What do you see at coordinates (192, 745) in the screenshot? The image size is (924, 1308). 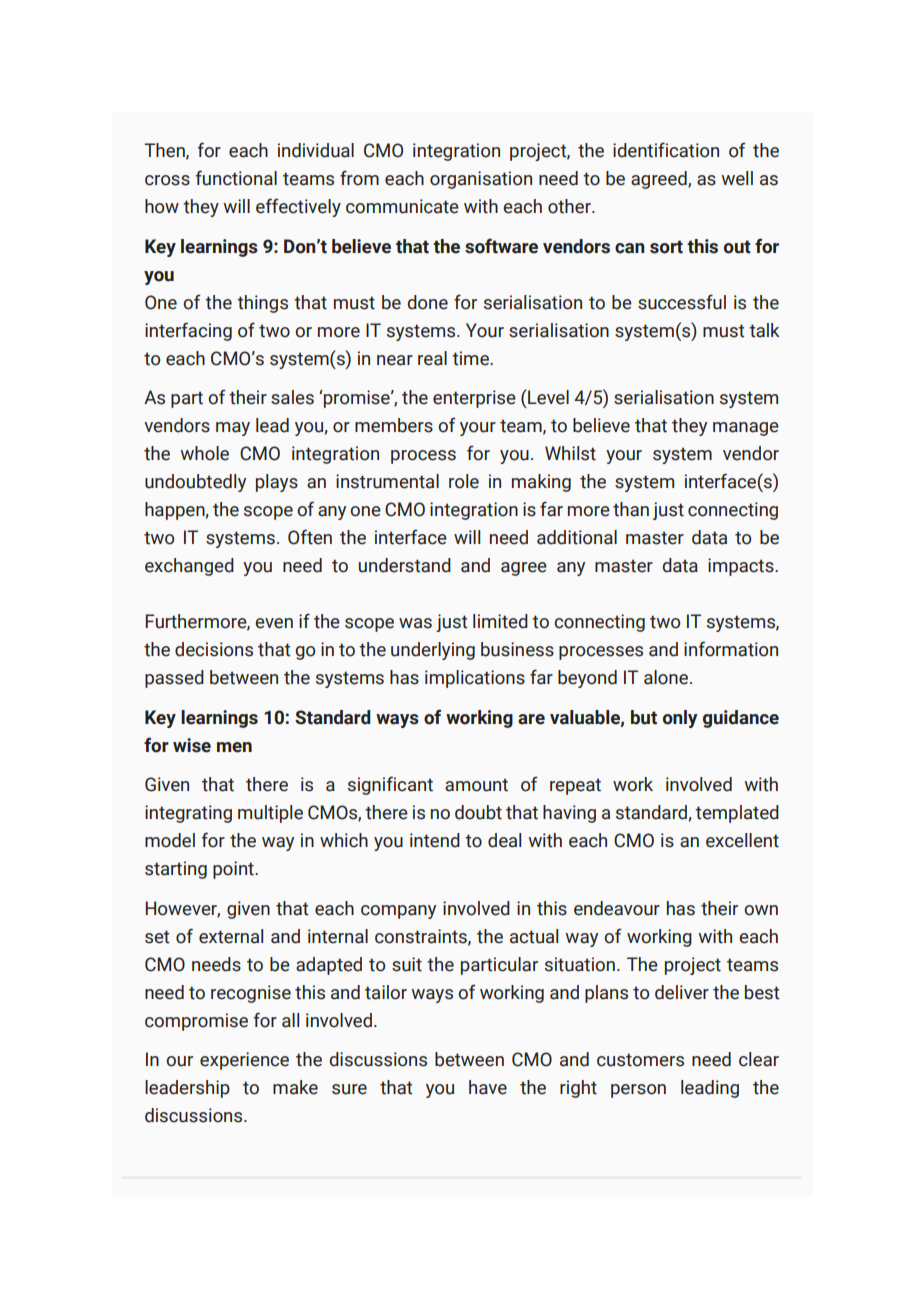 I see `wise` at bounding box center [192, 745].
